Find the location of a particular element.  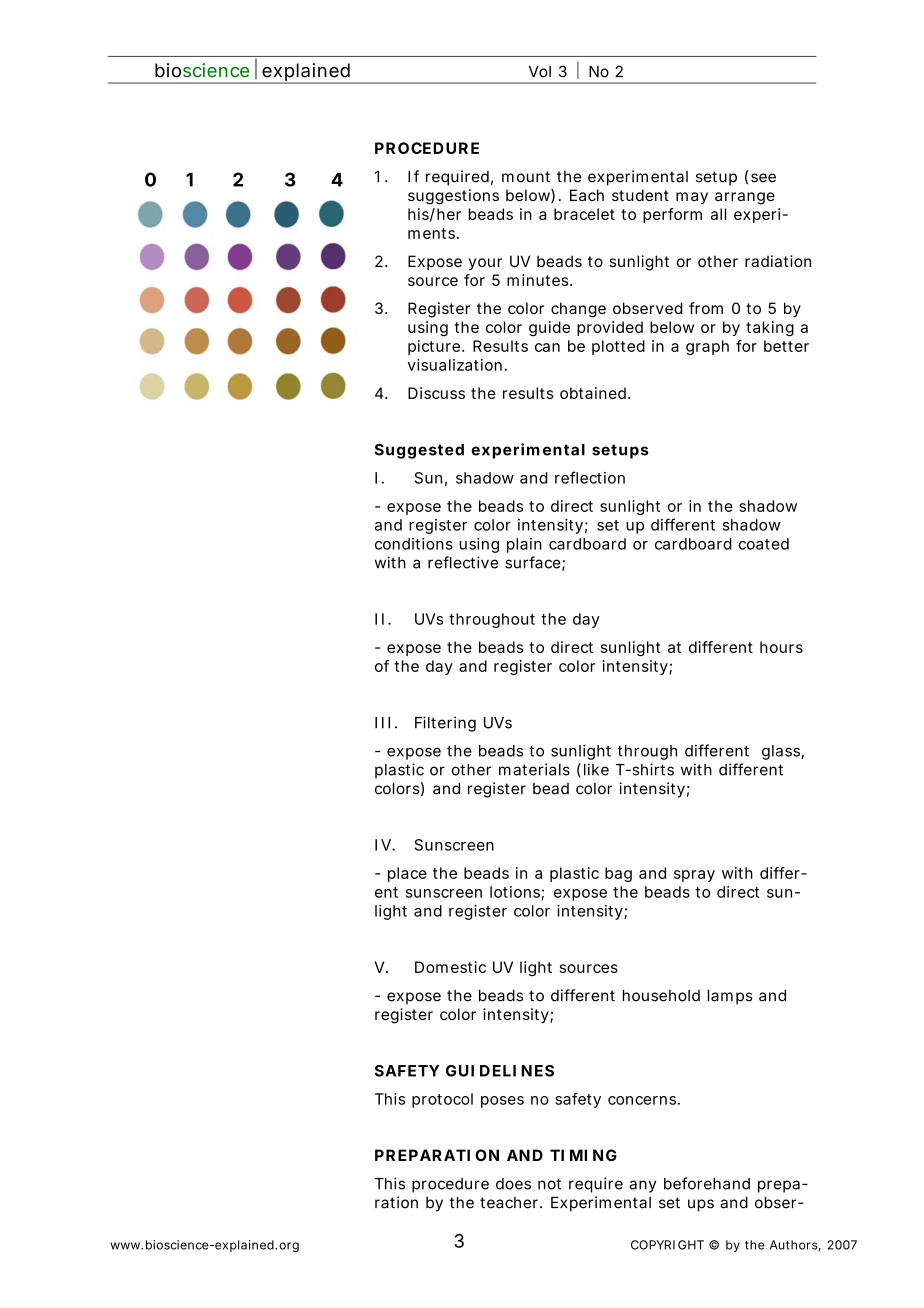

like is located at coordinates (596, 769).
